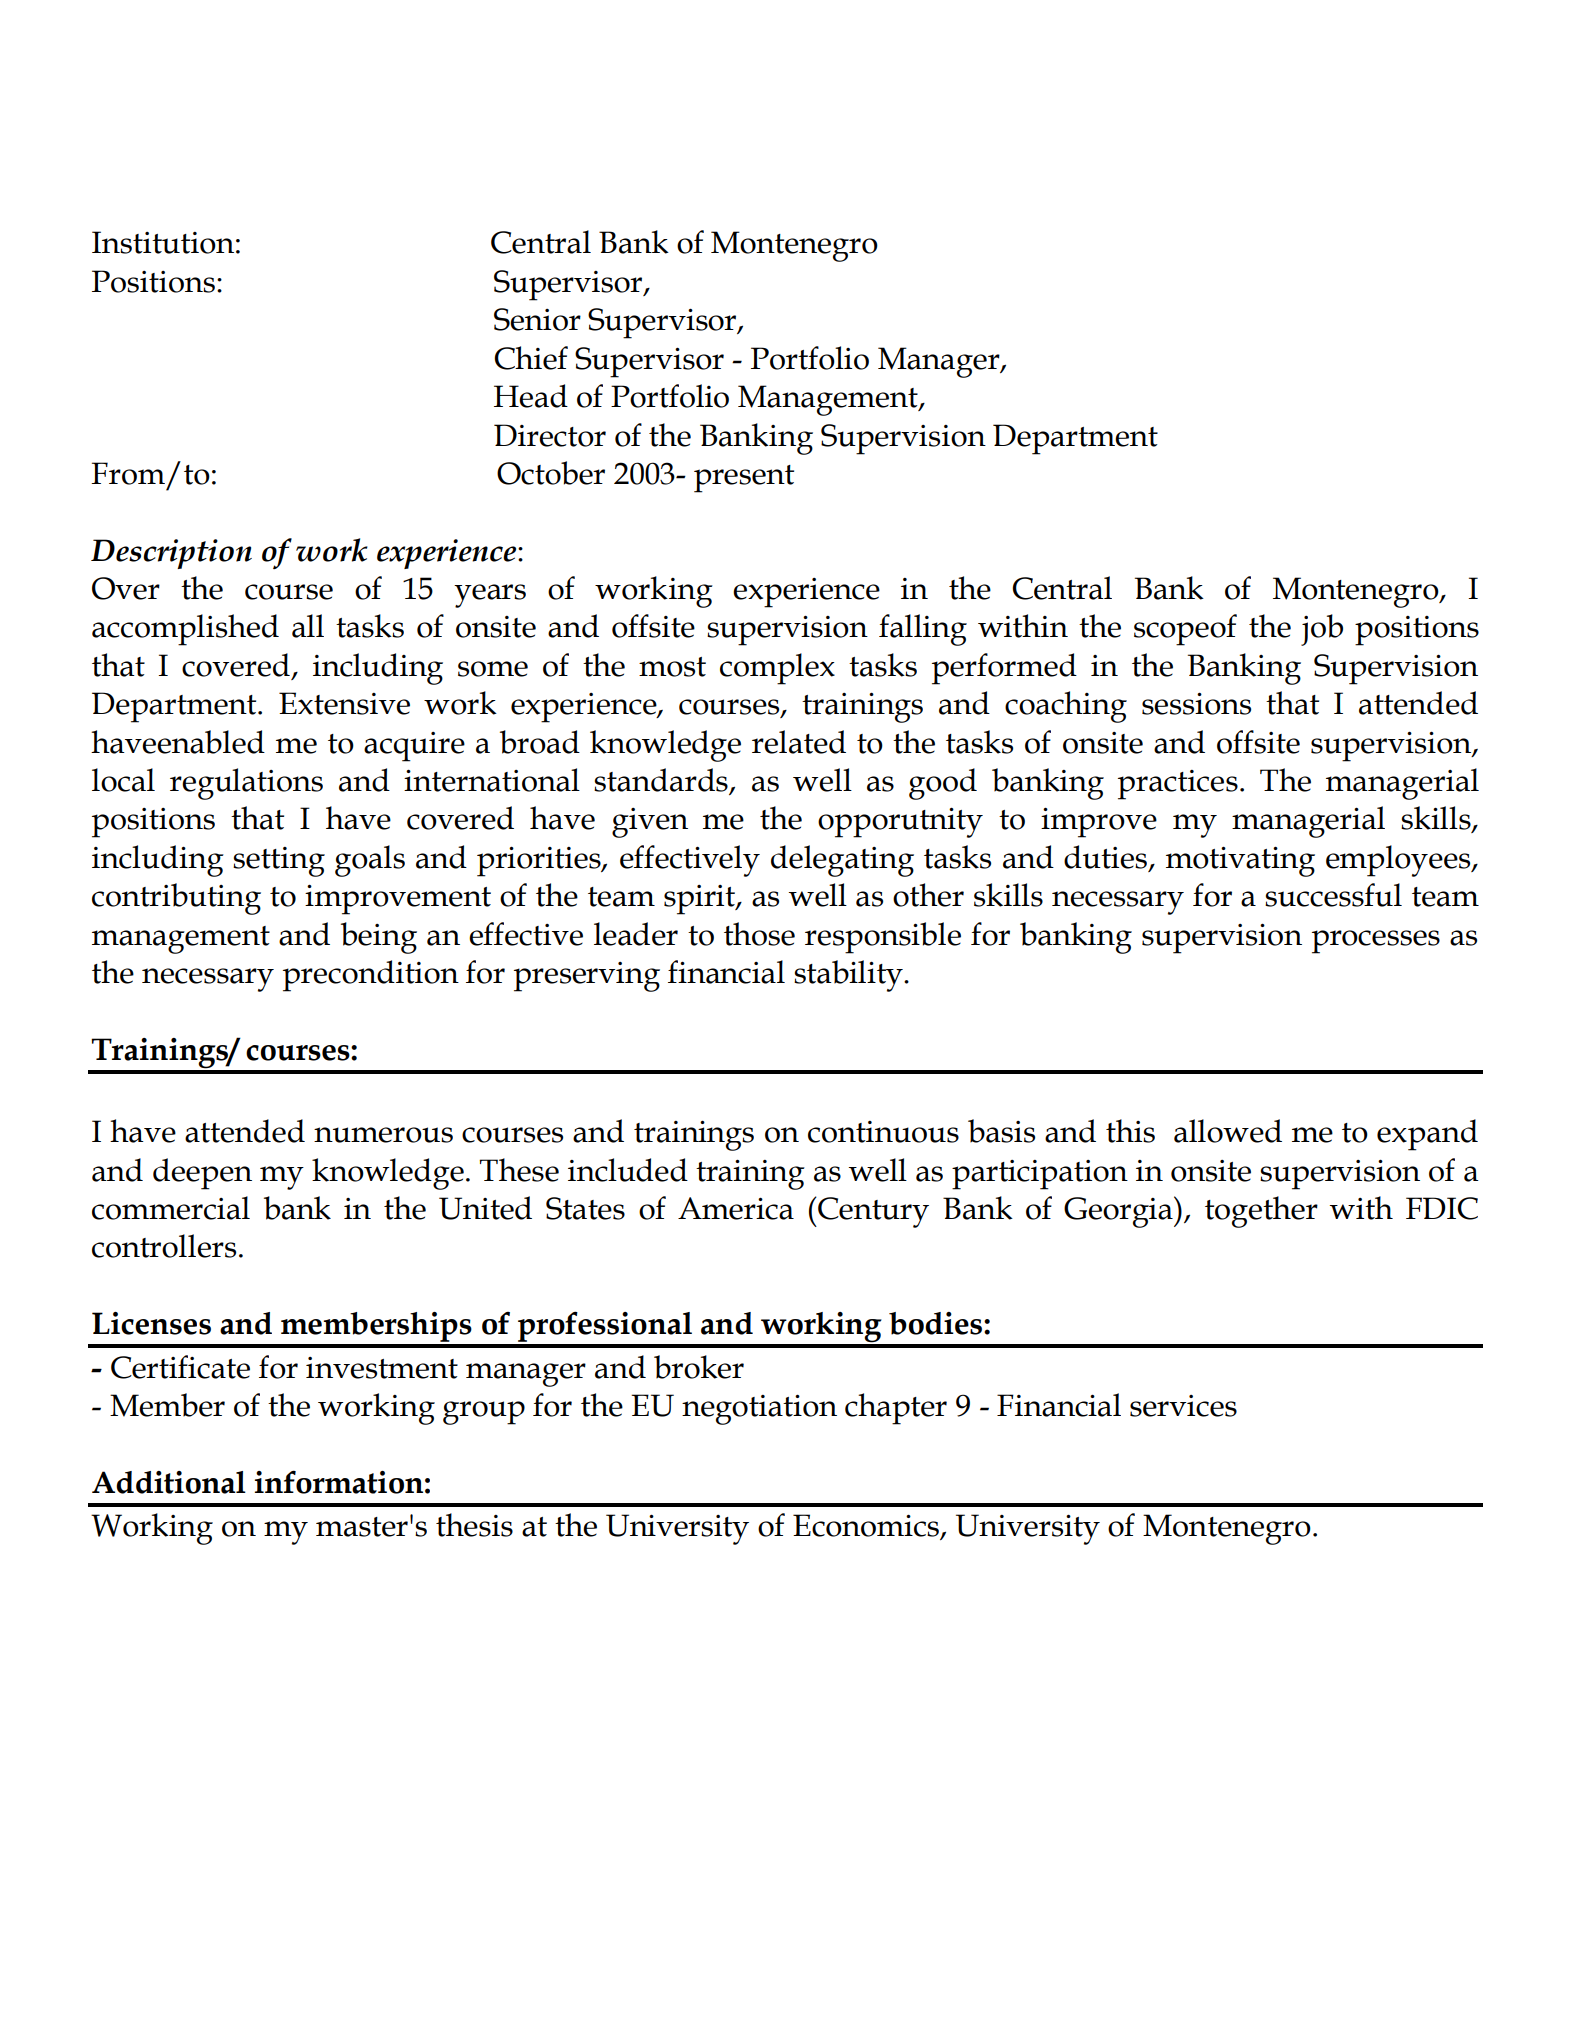 Image resolution: width=1576 pixels, height=2039 pixels. I want to click on job, so click(1322, 630).
